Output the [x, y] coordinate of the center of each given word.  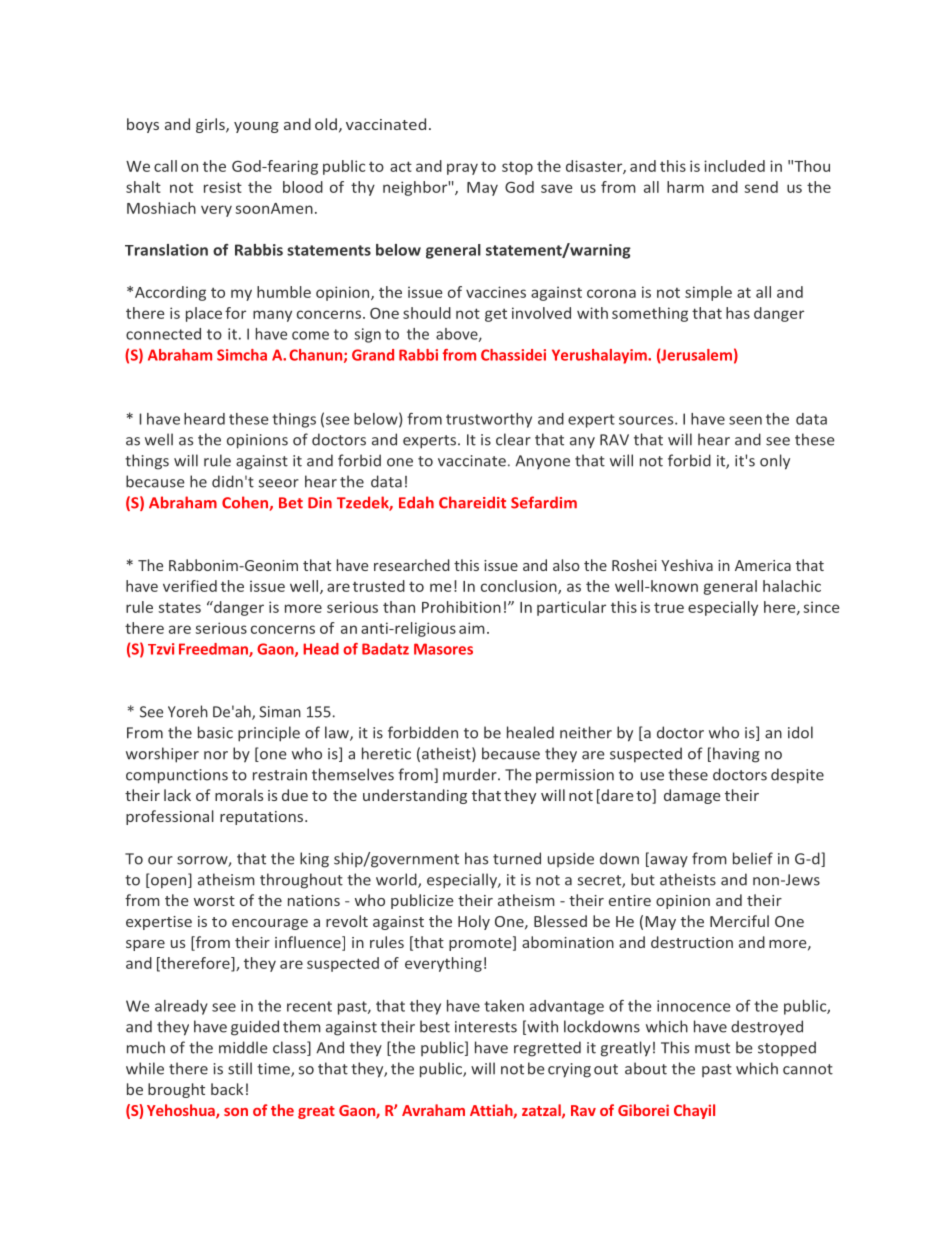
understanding [415, 796]
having [736, 755]
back [227, 1089]
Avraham [433, 1110]
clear [513, 439]
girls [211, 125]
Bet [291, 503]
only [775, 462]
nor [216, 755]
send [761, 187]
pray [462, 169]
